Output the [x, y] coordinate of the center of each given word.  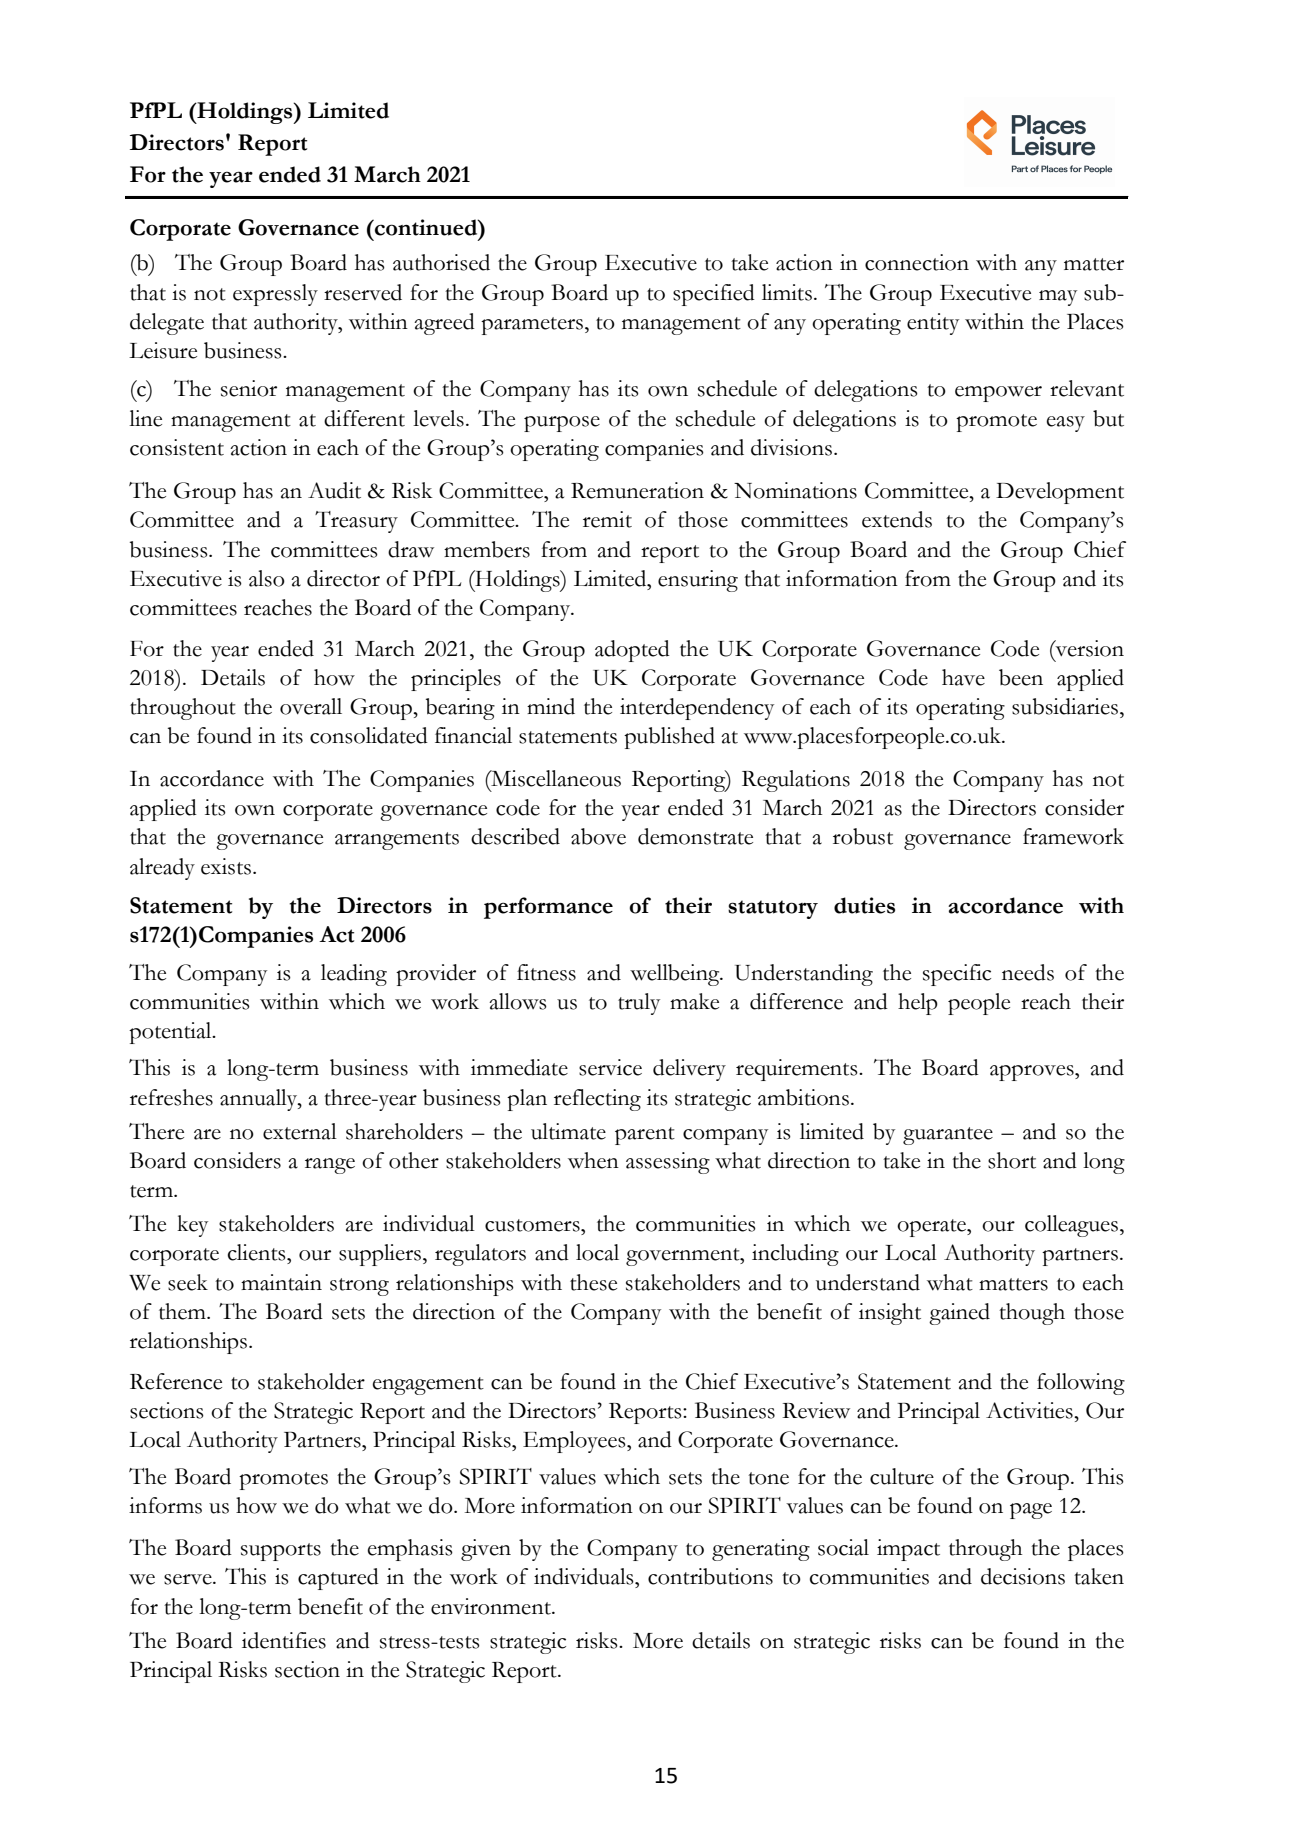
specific [957, 975]
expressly [275, 295]
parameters [532, 326]
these [593, 1282]
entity [933, 324]
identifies [284, 1640]
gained [959, 1314]
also [267, 578]
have [963, 677]
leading [354, 975]
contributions [710, 1576]
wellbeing [676, 975]
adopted [632, 651]
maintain [281, 1282]
